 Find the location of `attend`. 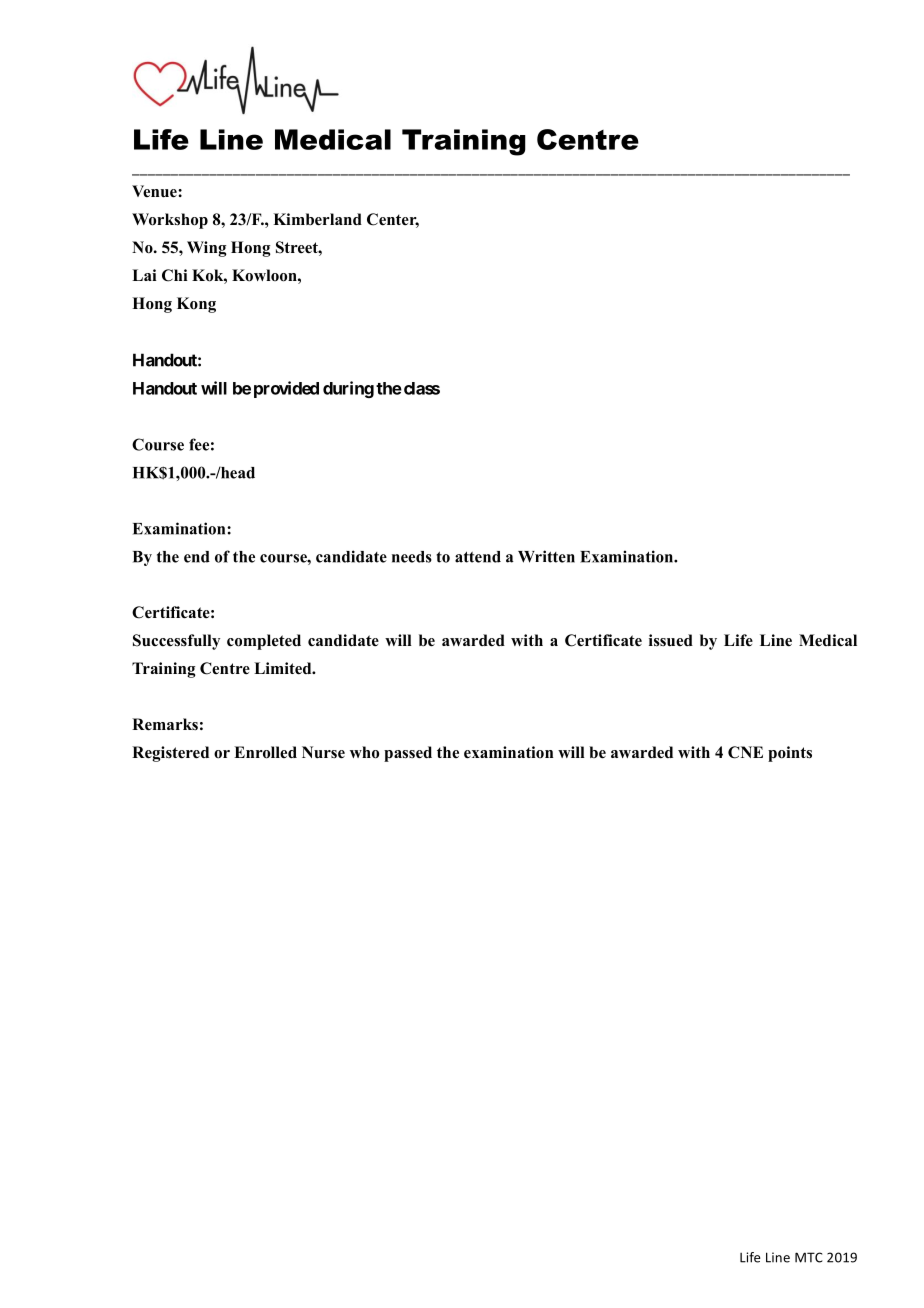

attend is located at coordinates (478, 557).
